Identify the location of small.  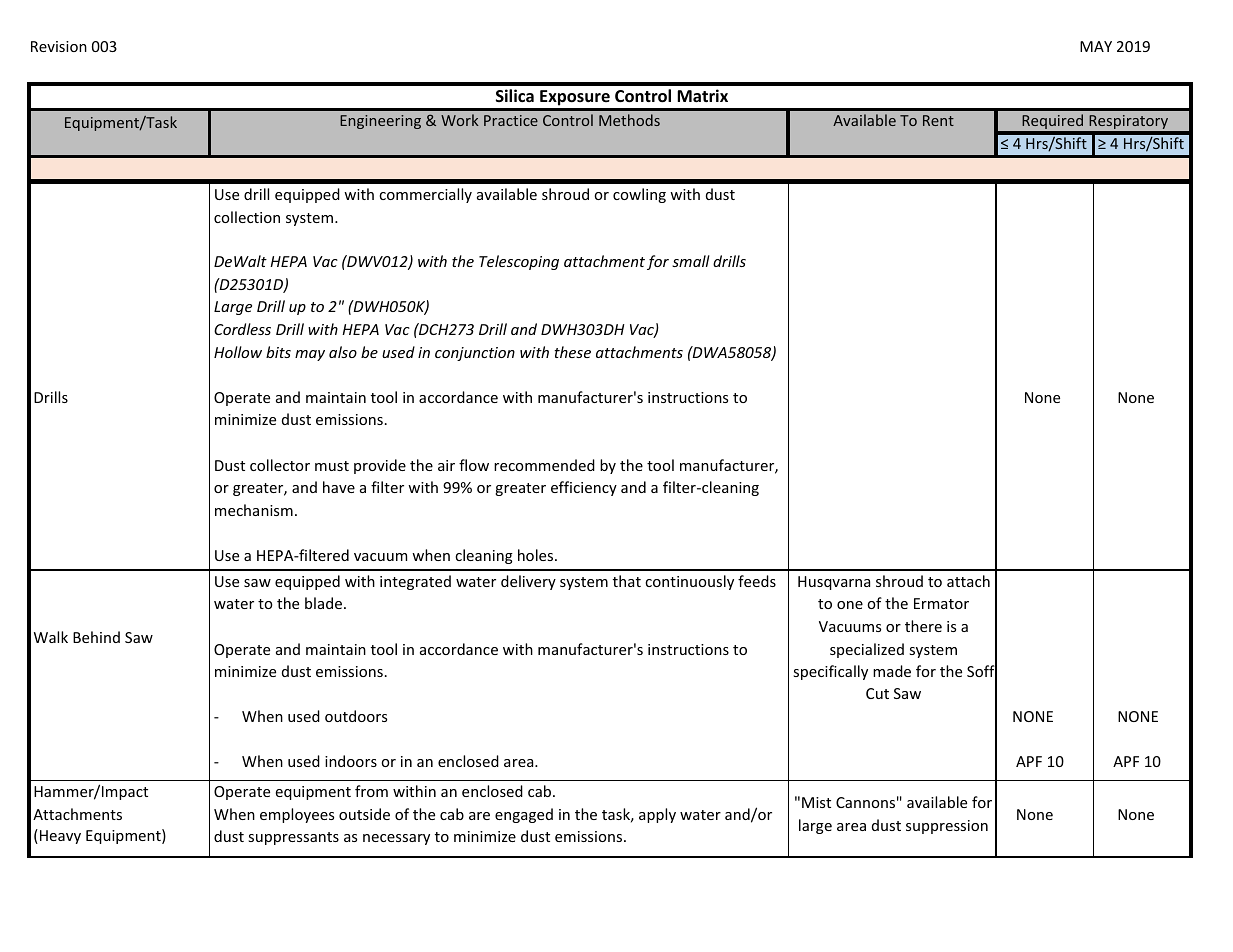
(691, 261).
